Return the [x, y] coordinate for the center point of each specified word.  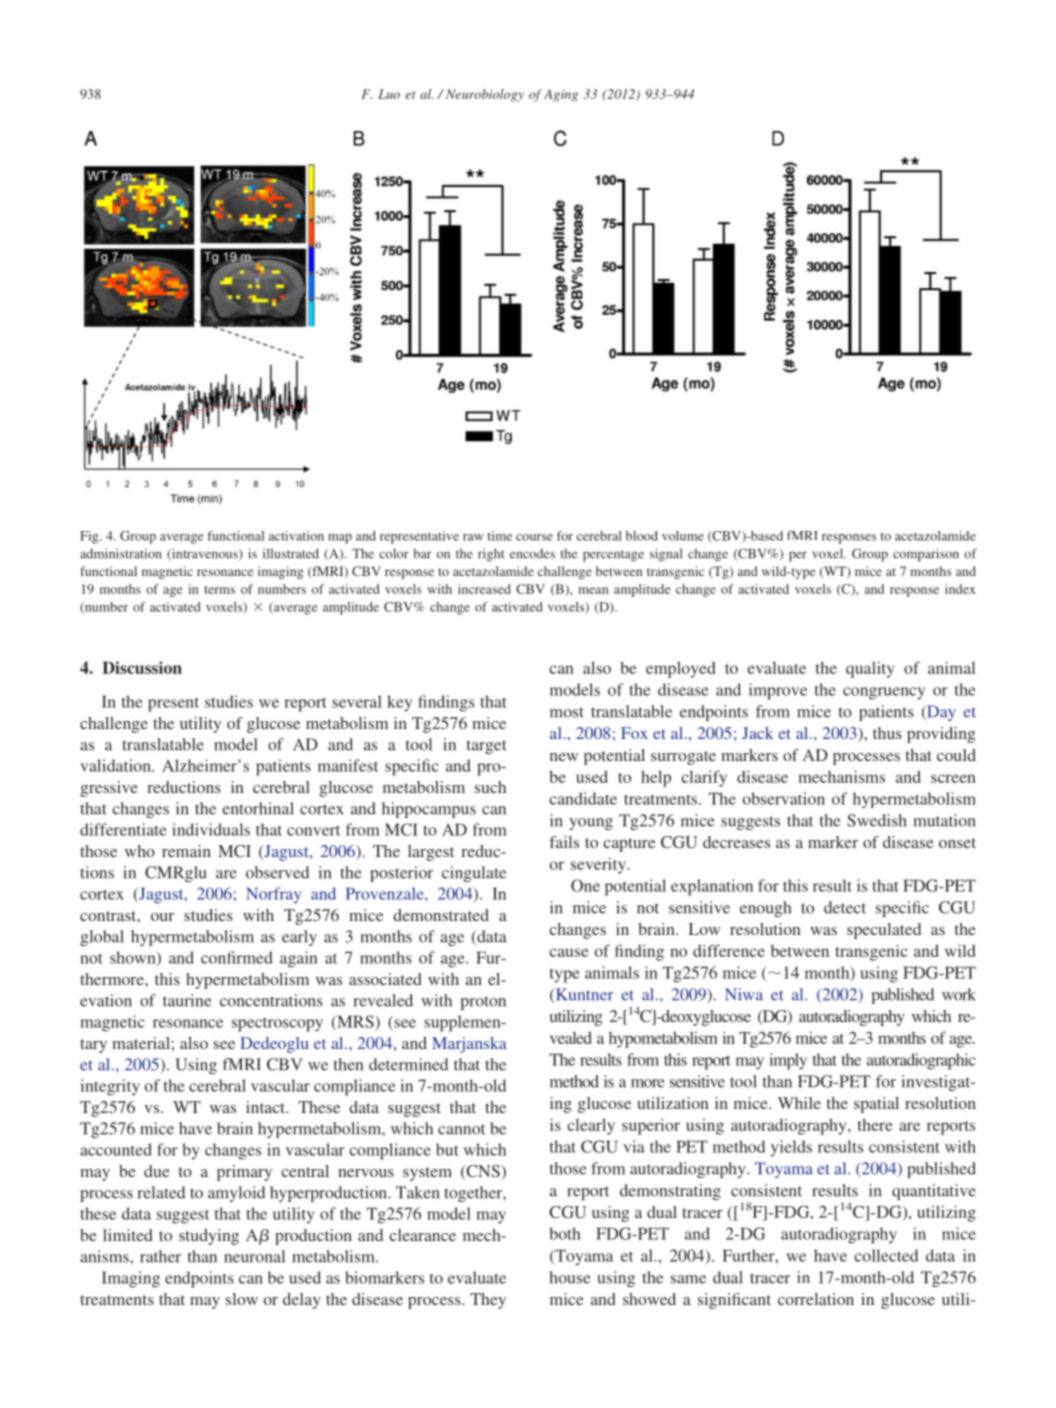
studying [209, 1237]
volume [683, 536]
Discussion [142, 667]
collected [886, 1255]
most [567, 712]
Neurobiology [483, 95]
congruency [884, 693]
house [570, 1277]
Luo [389, 94]
